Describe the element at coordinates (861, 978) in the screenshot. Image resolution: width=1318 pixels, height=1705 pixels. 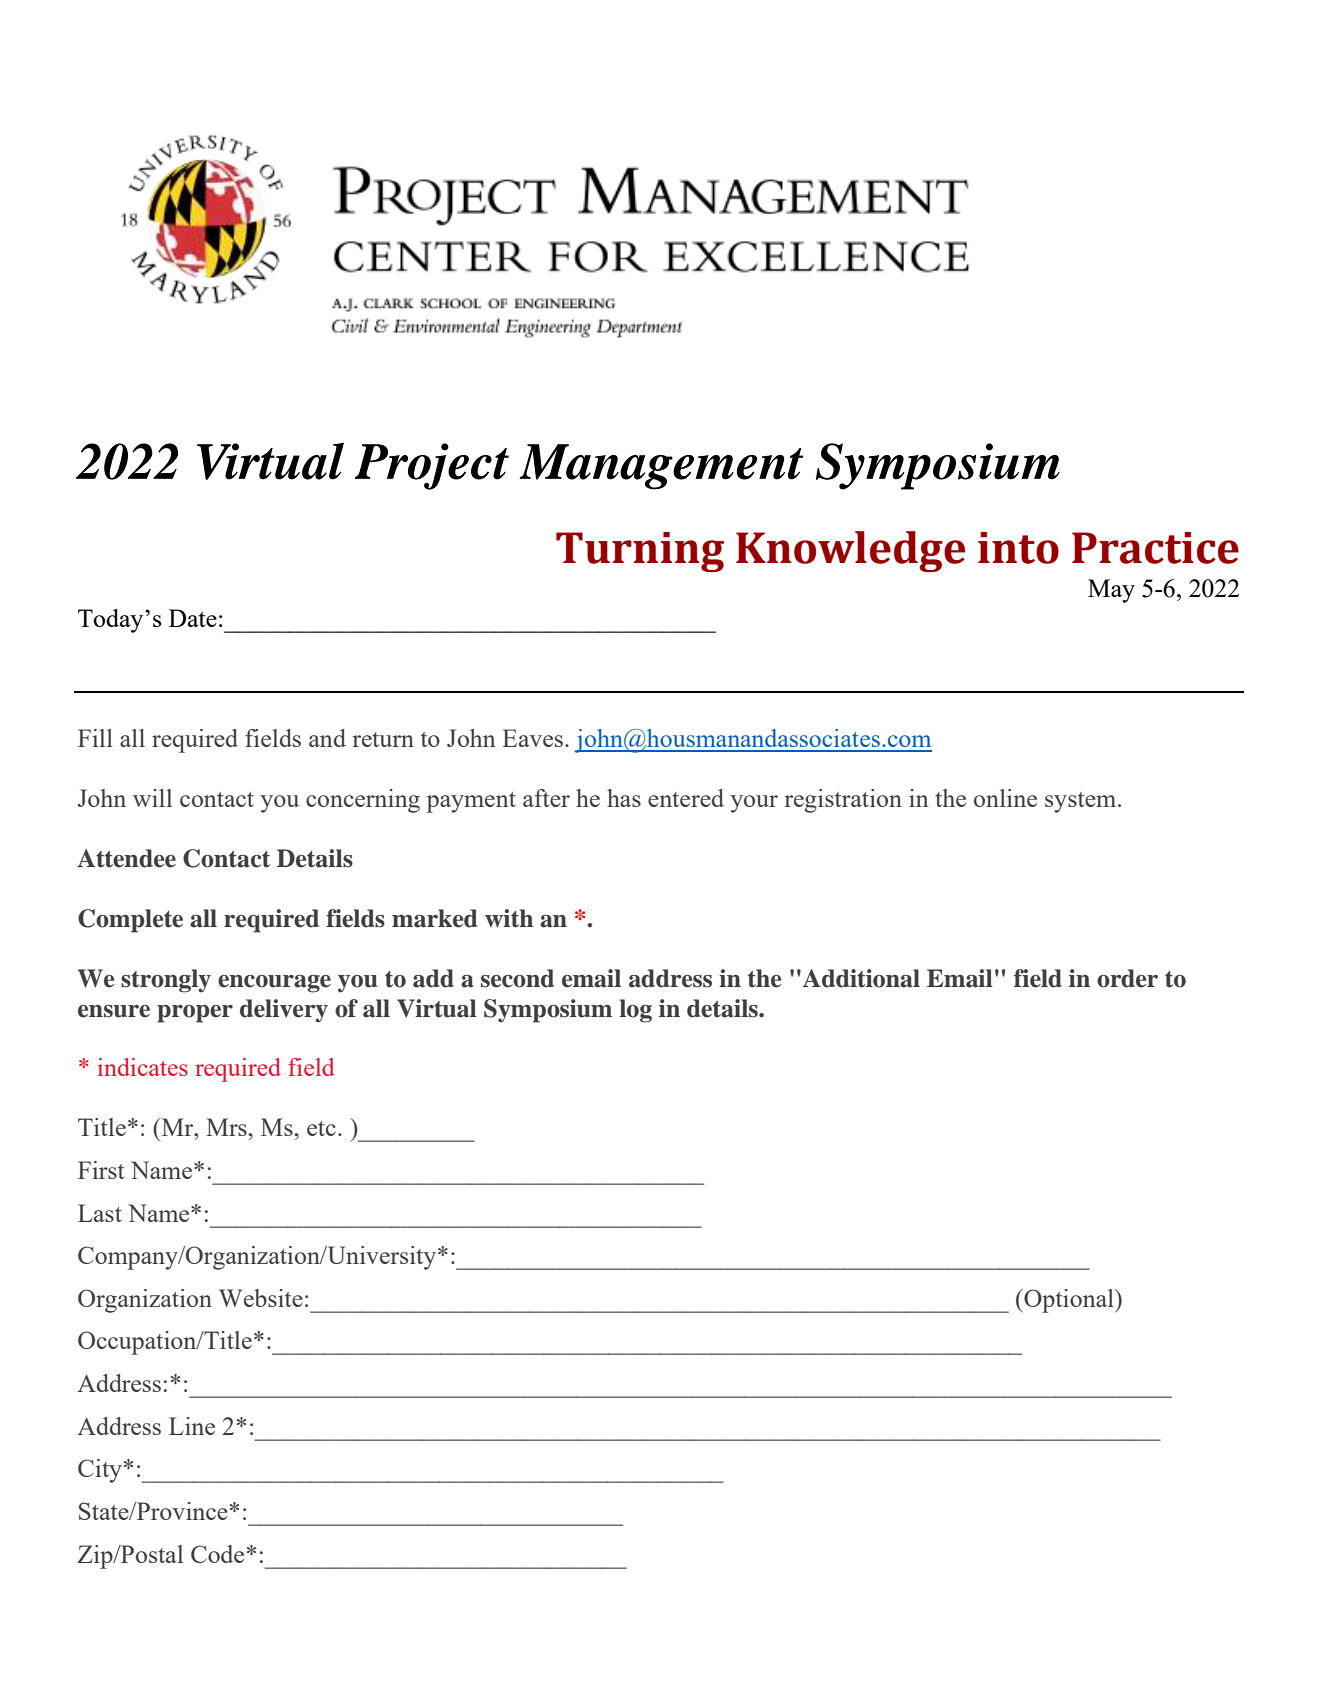
I see `Additional` at that location.
